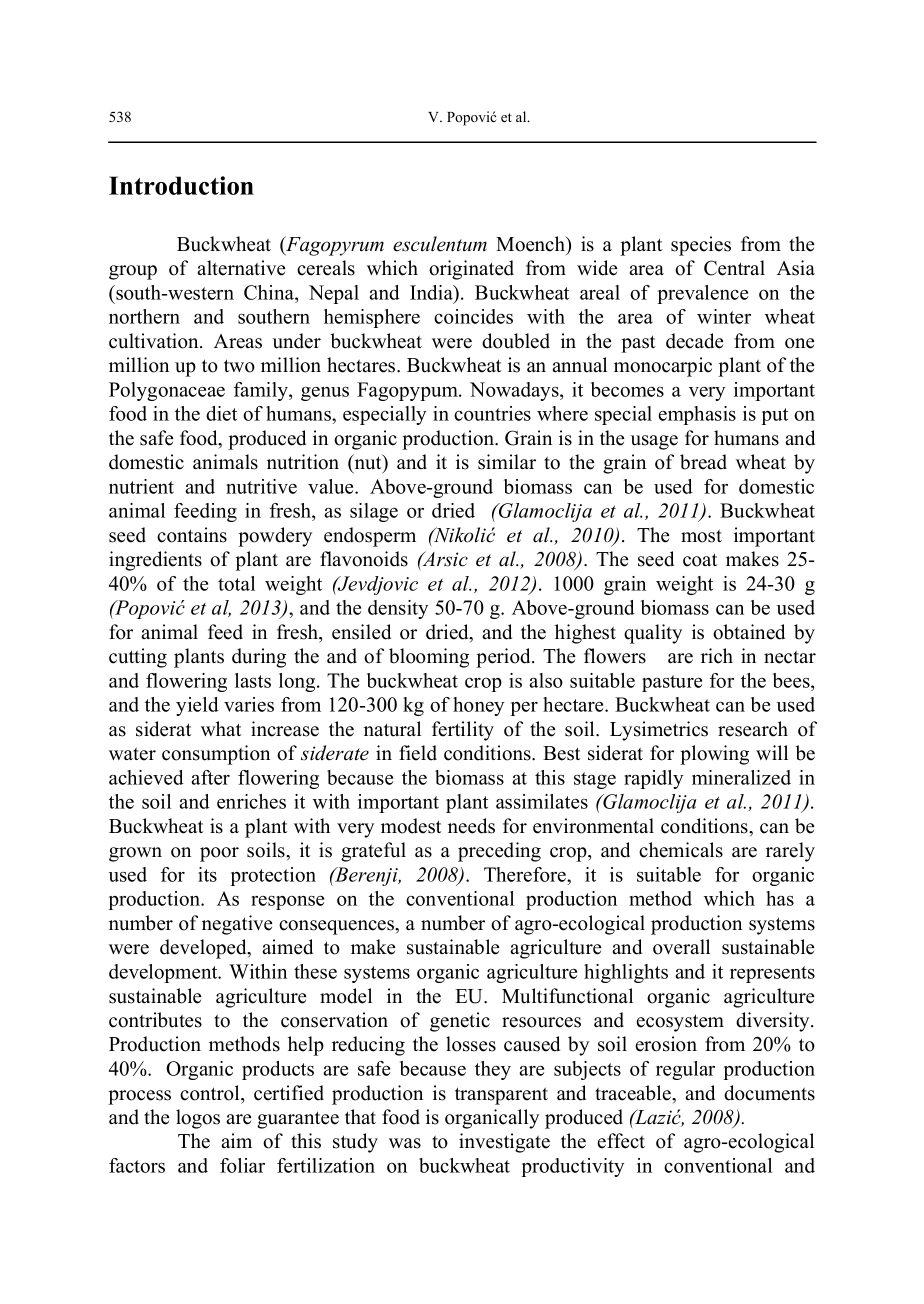 The height and width of the screenshot is (1304, 924). What do you see at coordinates (192, 535) in the screenshot?
I see `contains` at bounding box center [192, 535].
